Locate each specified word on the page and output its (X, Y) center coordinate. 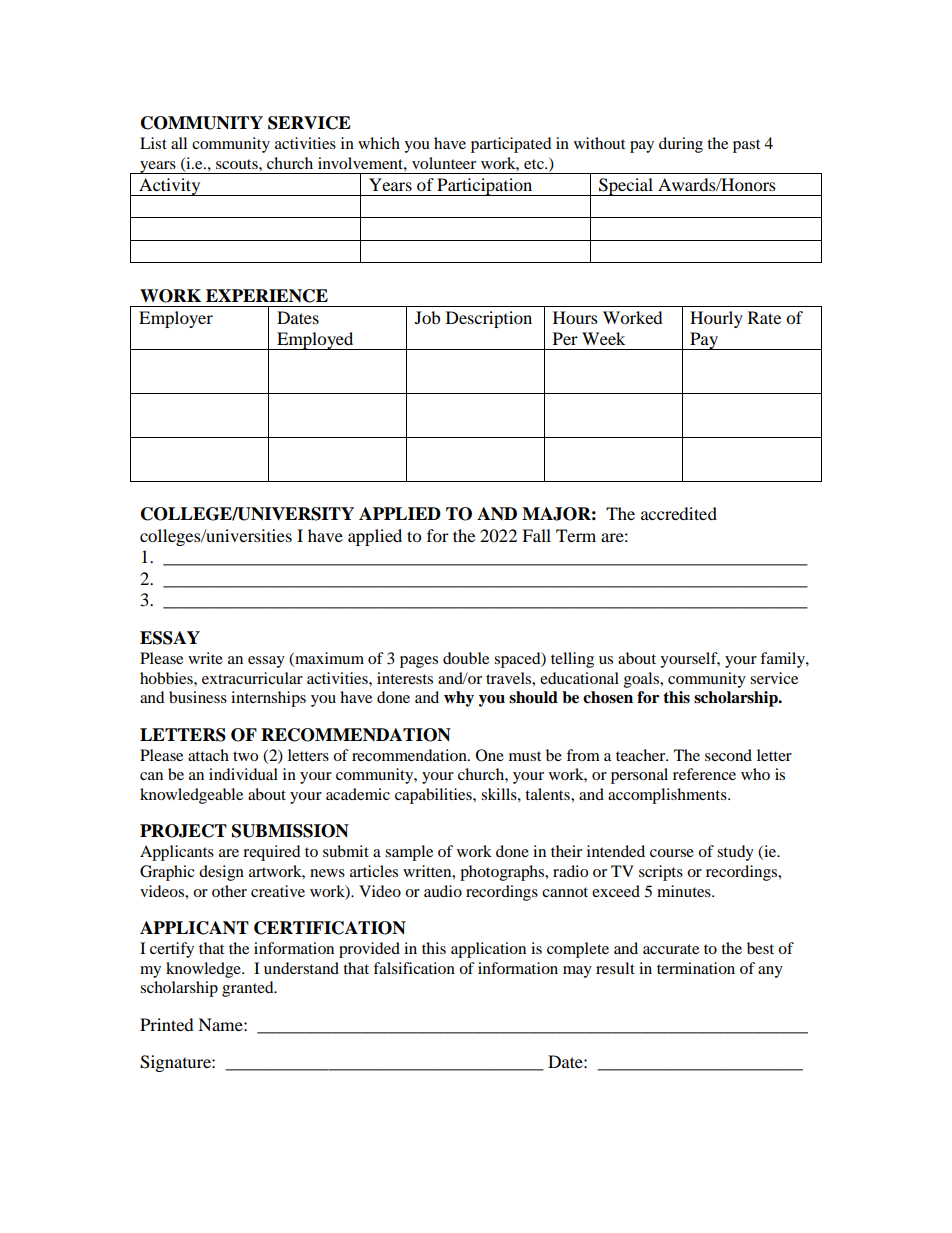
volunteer (444, 163)
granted (249, 989)
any (770, 972)
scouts (238, 164)
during (681, 145)
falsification (414, 968)
